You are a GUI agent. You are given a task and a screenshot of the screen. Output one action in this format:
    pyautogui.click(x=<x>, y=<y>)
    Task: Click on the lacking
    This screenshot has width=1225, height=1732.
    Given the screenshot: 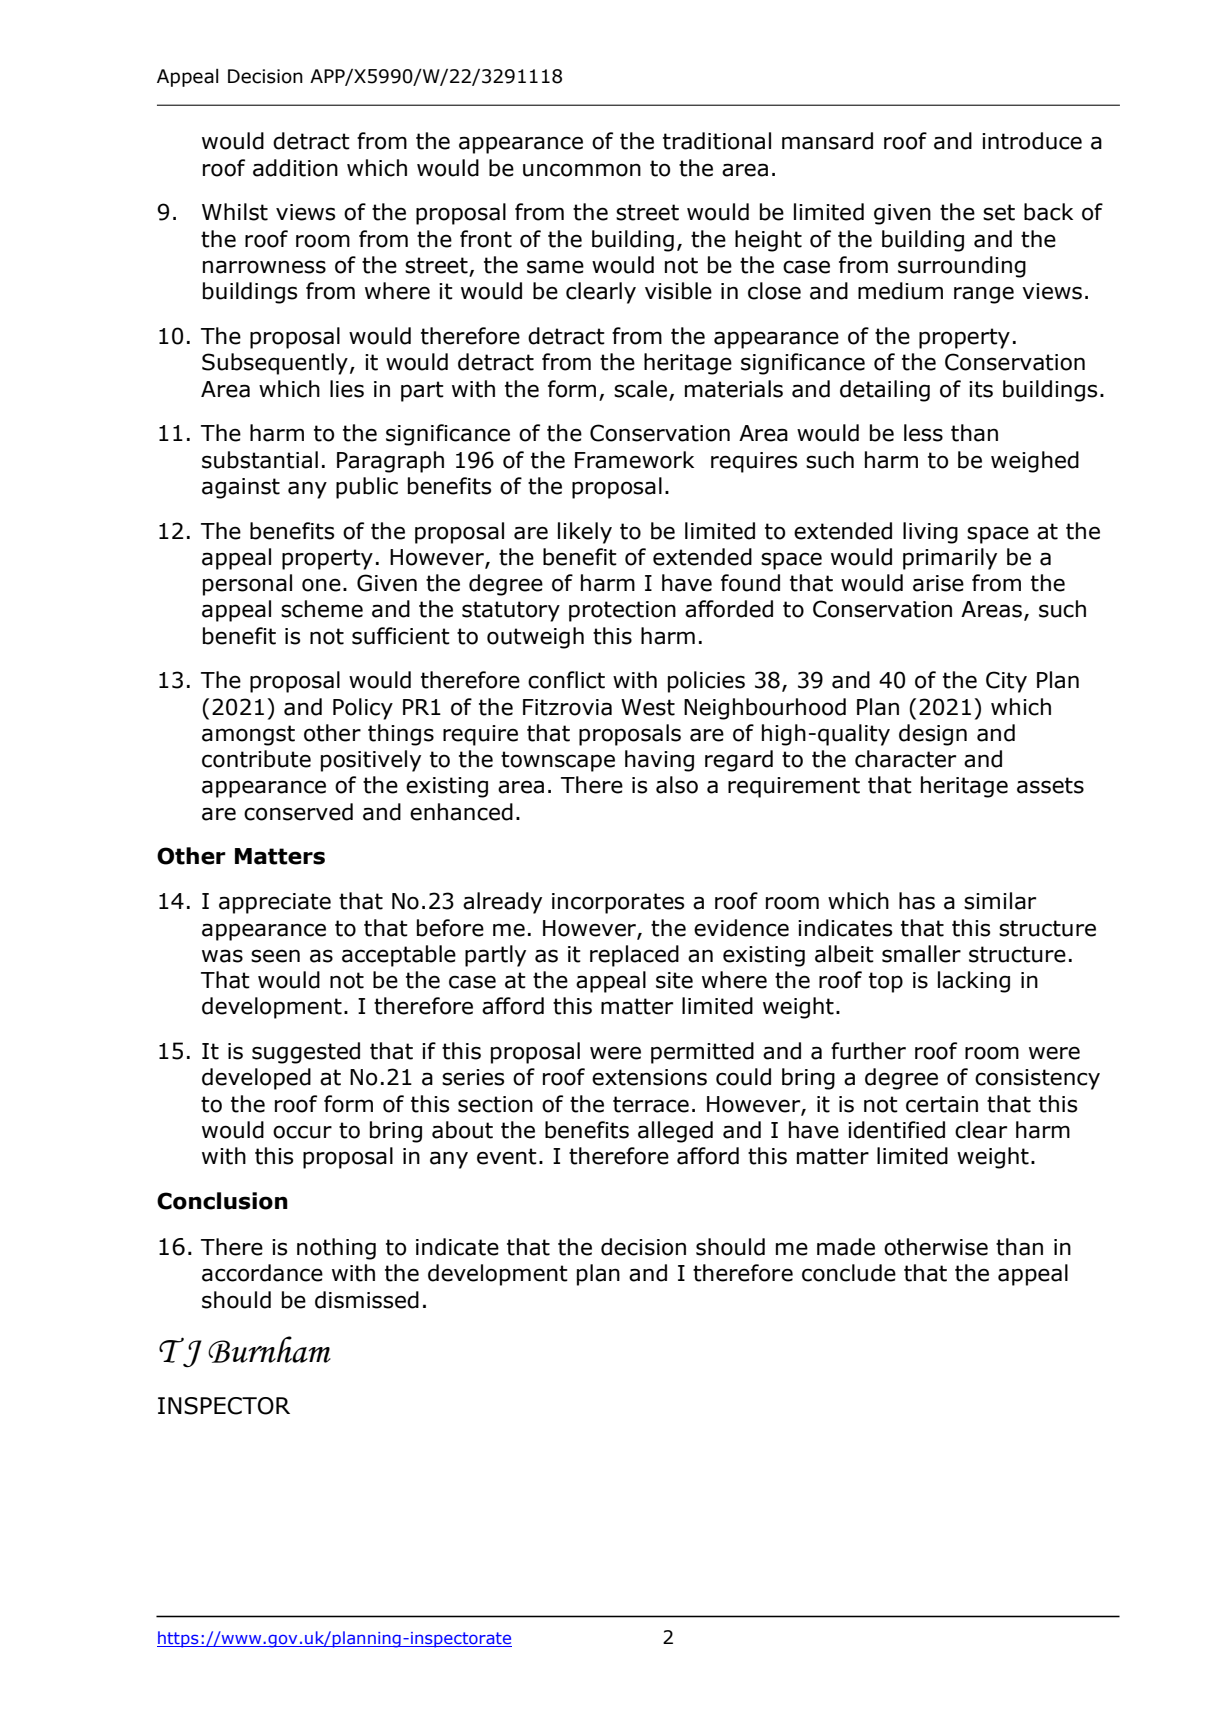 What is the action you would take?
    pyautogui.click(x=974, y=982)
